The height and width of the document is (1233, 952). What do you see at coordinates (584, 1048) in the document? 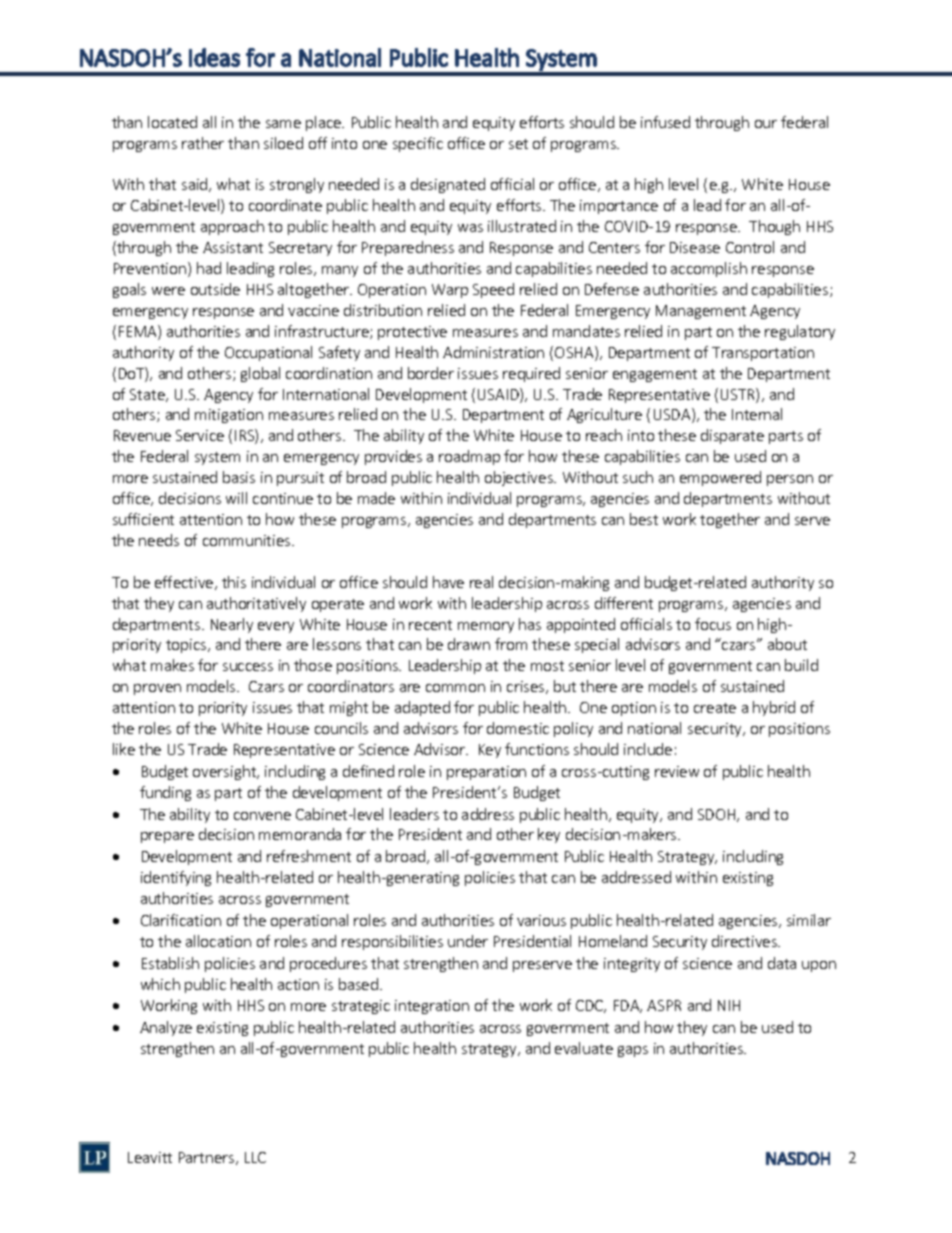
I see `evaluate` at bounding box center [584, 1048].
